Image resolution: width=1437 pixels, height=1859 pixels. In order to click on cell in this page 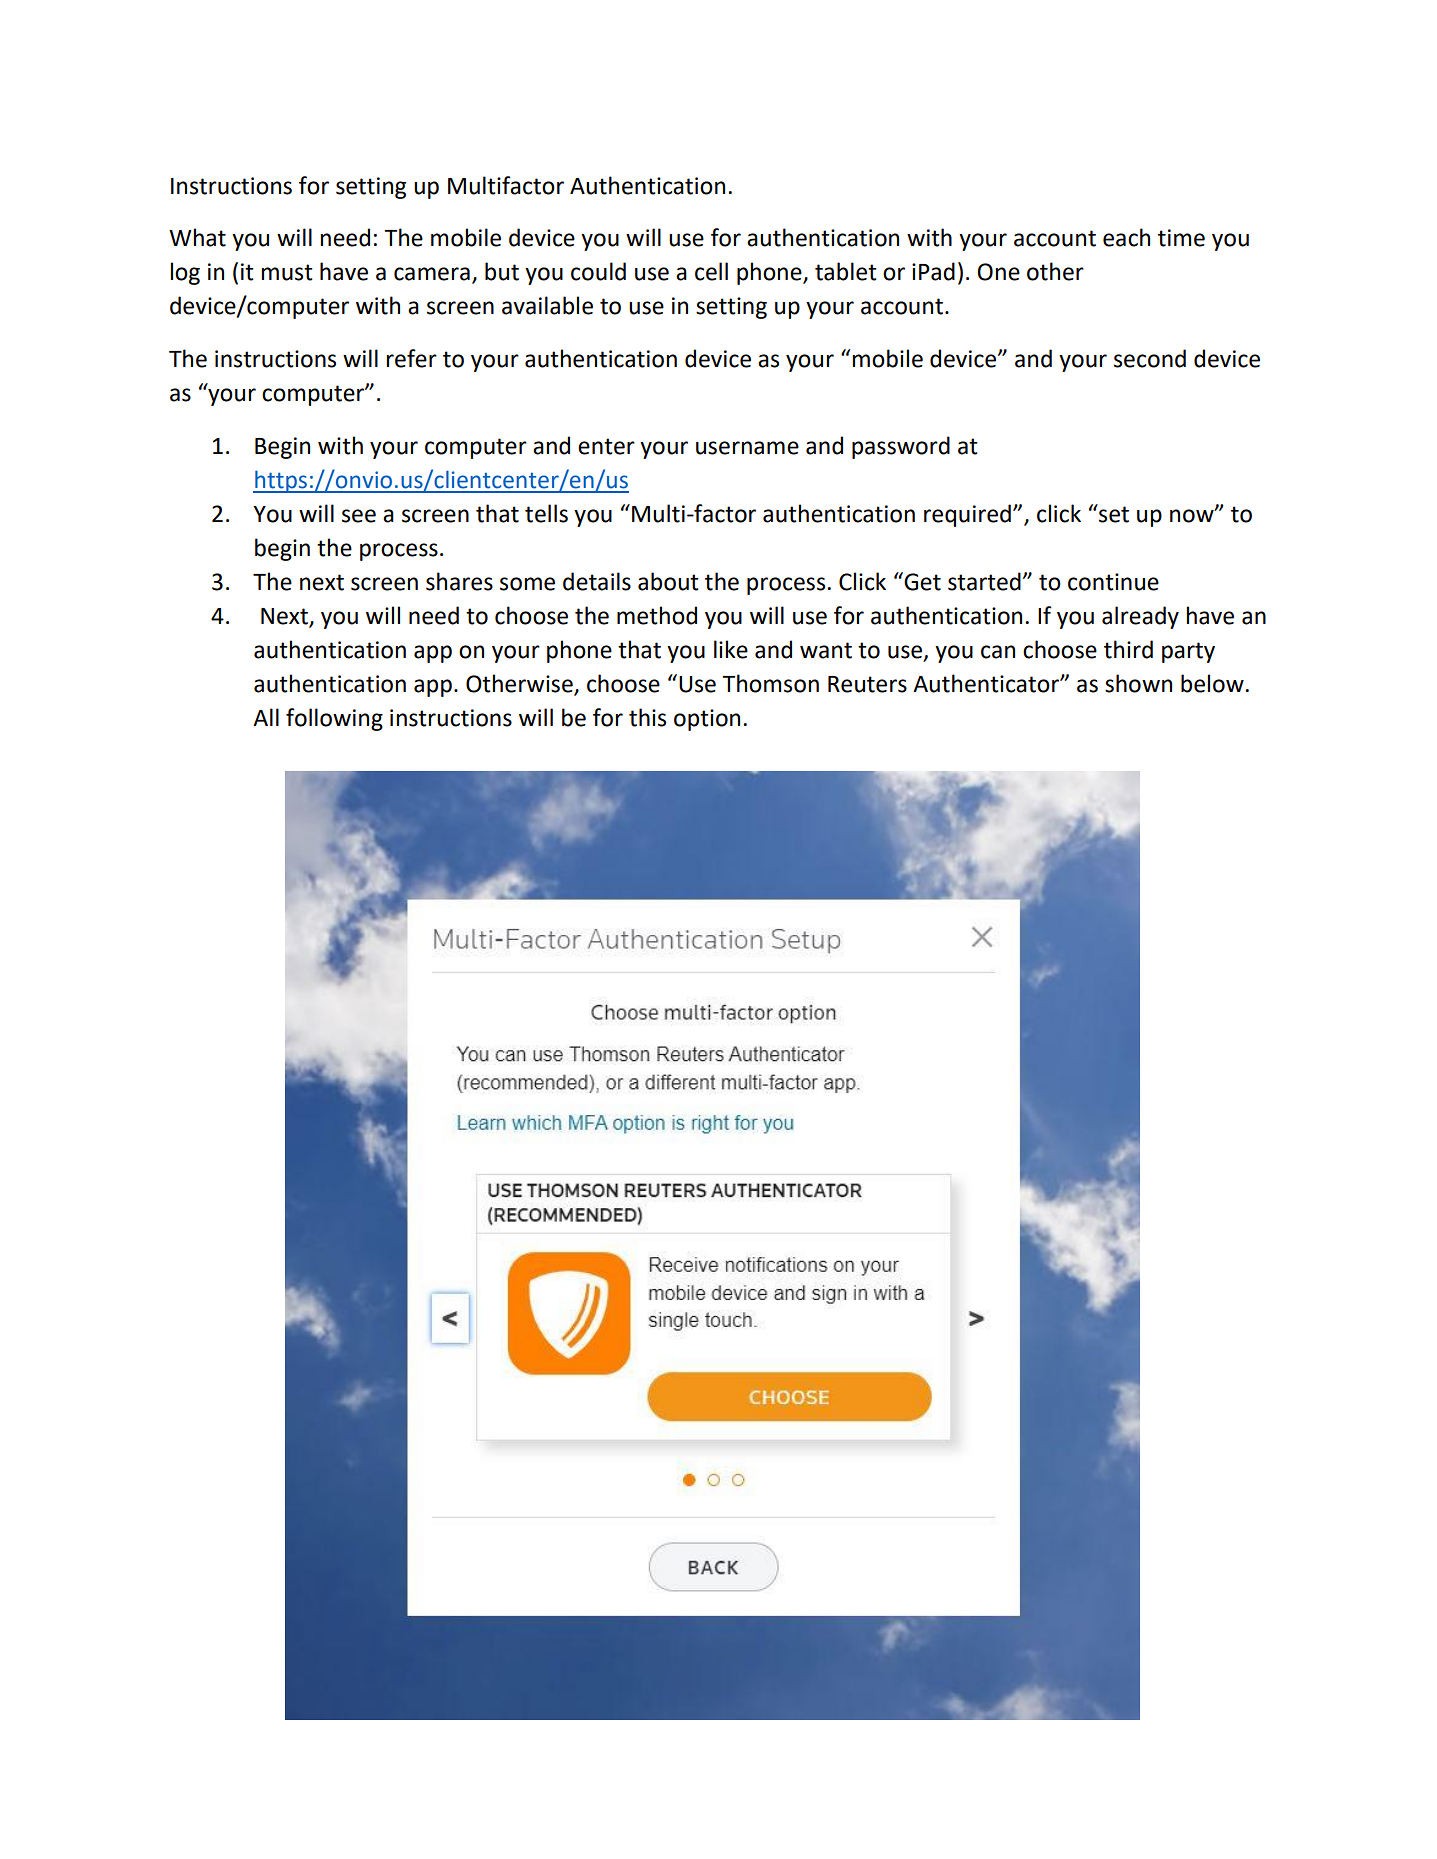, I will do `click(711, 271)`.
